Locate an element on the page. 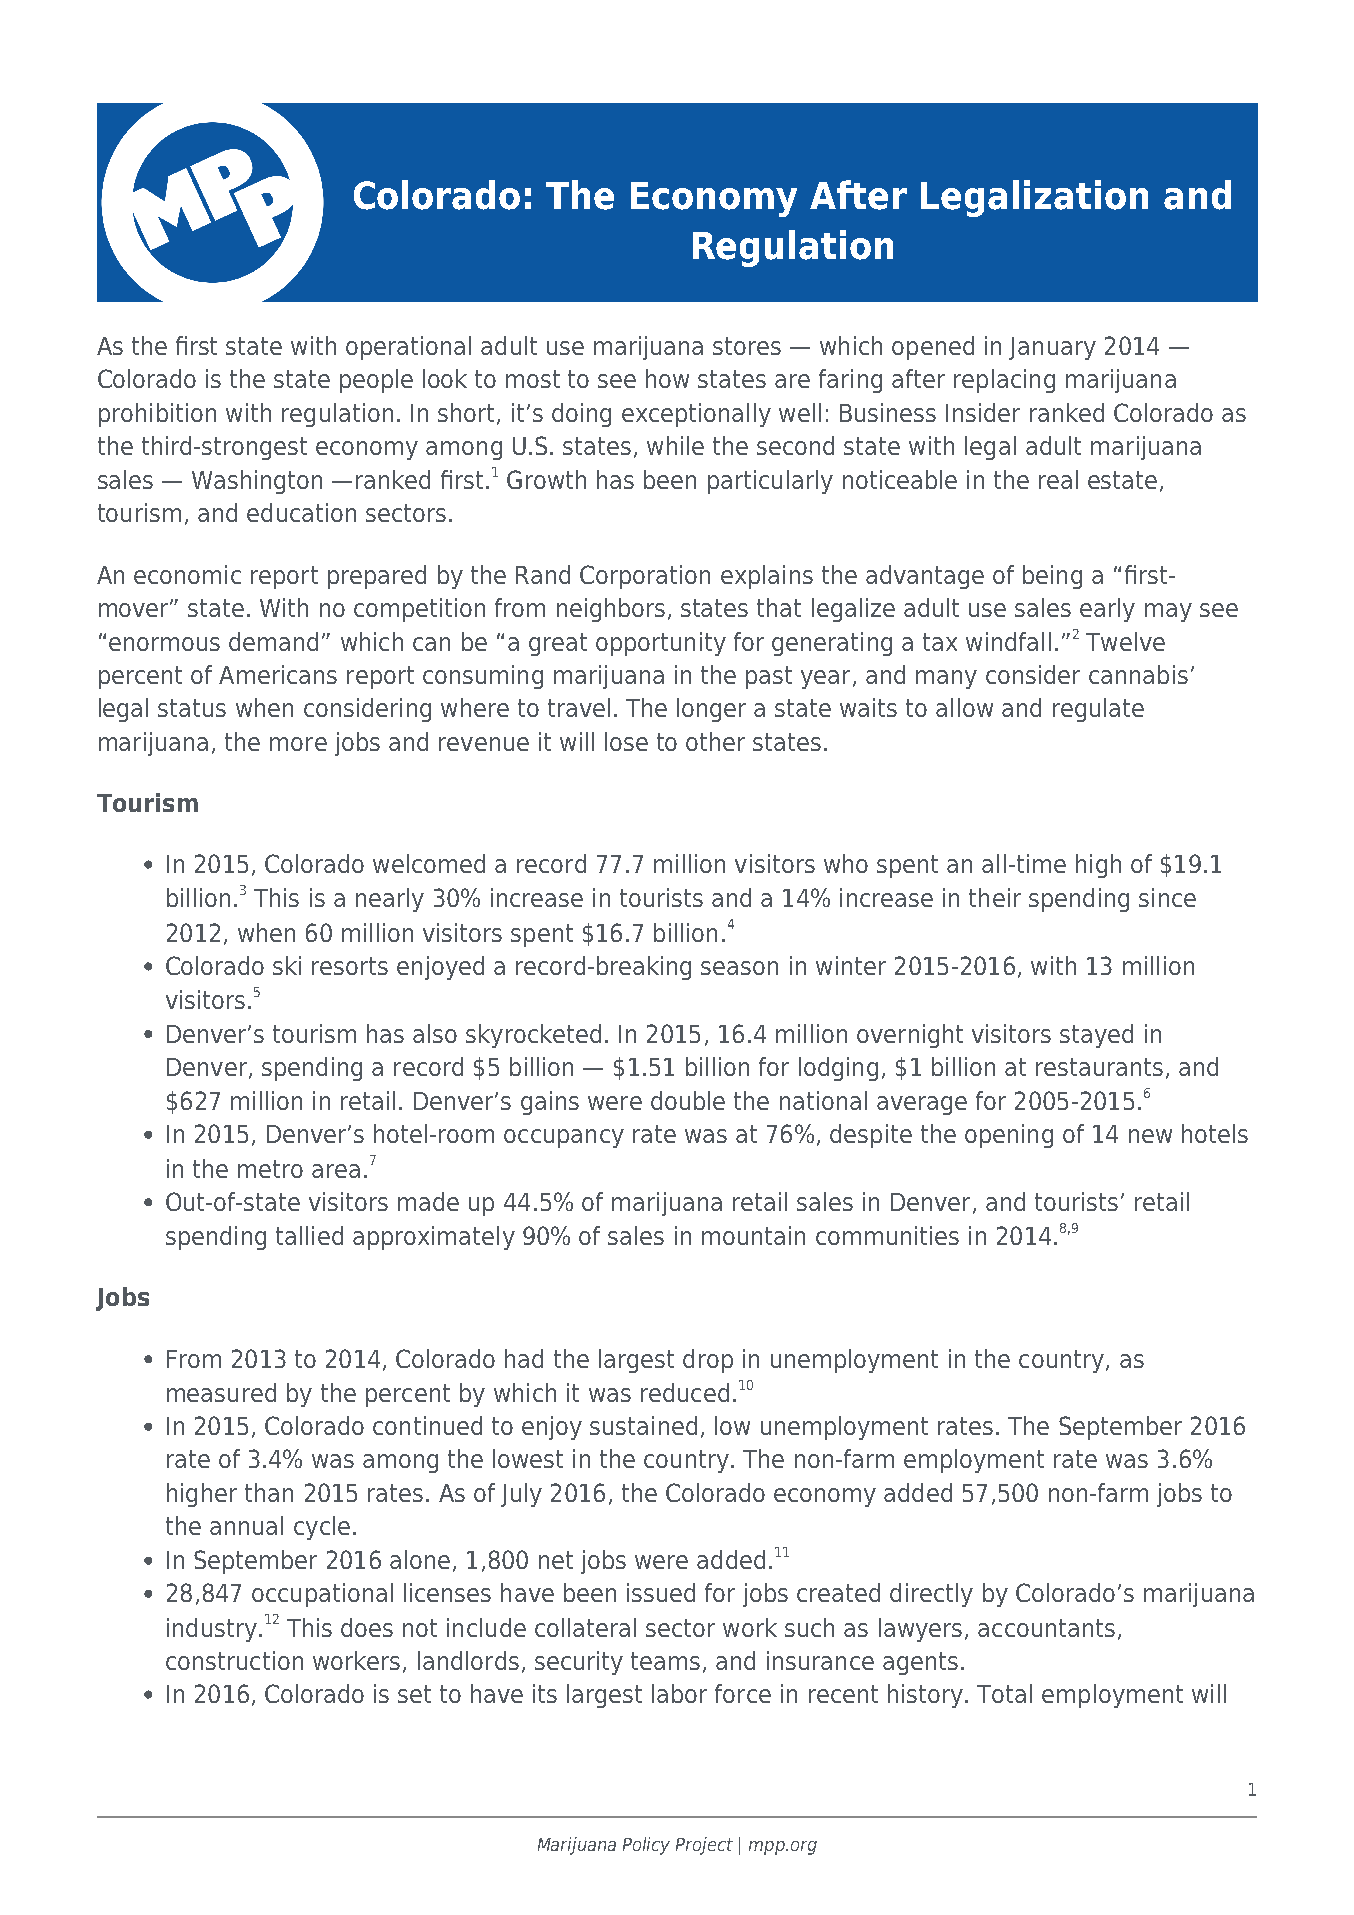 This image has height=1915, width=1354. measured is located at coordinates (221, 1392).
